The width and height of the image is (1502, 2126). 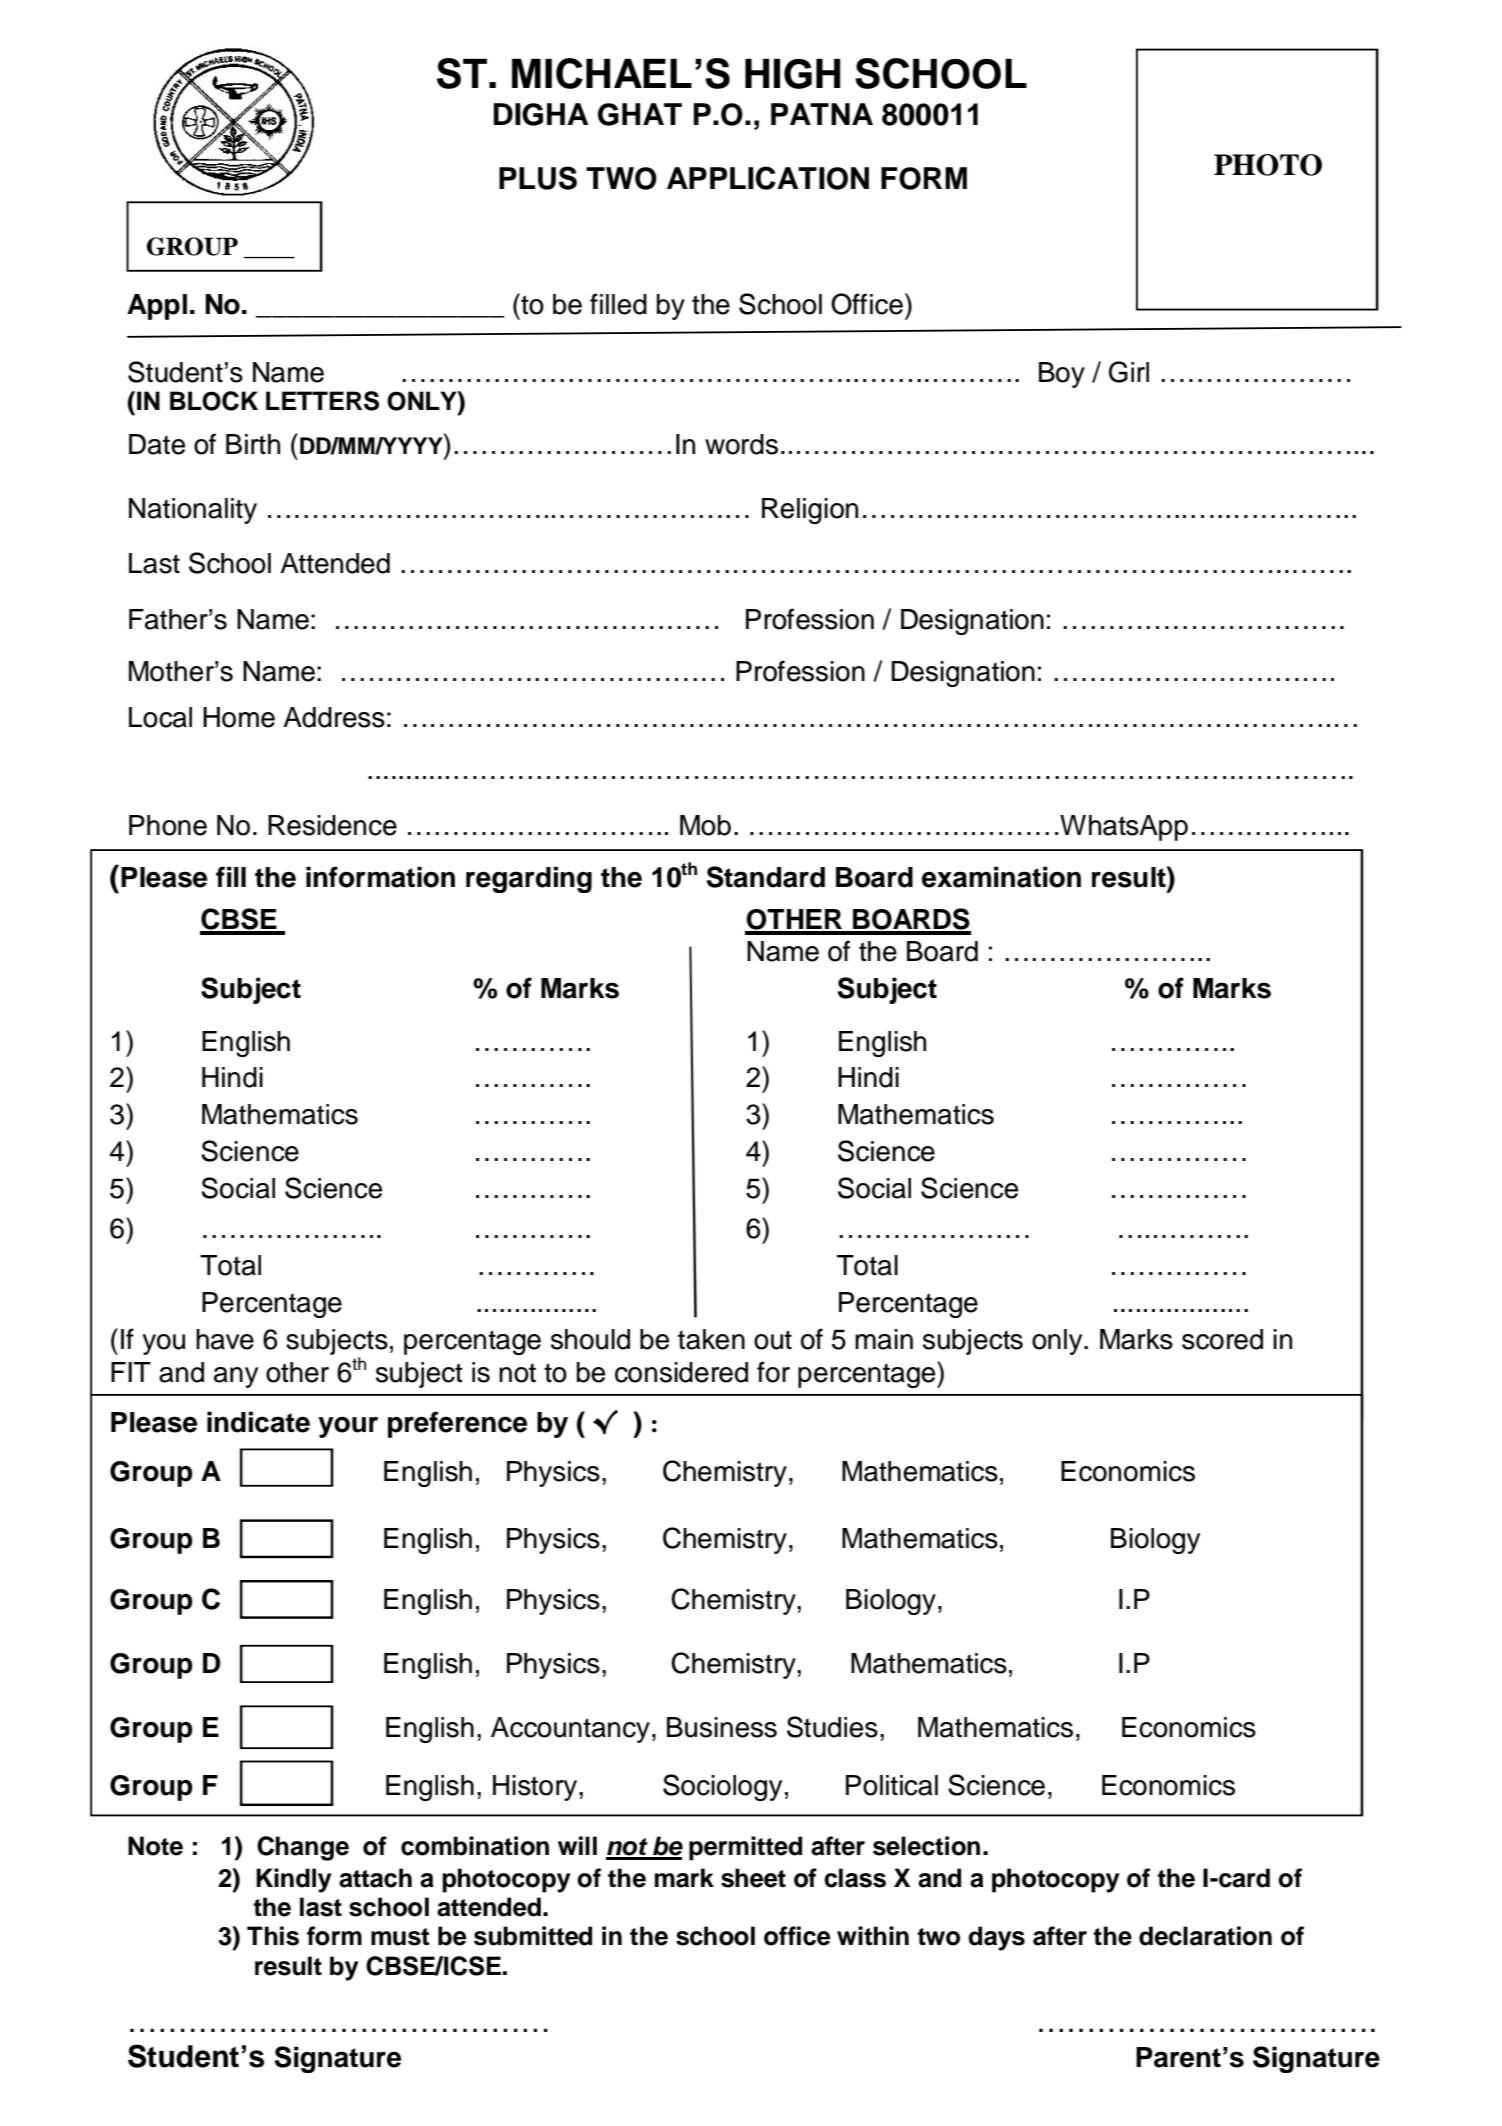 What do you see at coordinates (996, 1938) in the image?
I see `days` at bounding box center [996, 1938].
